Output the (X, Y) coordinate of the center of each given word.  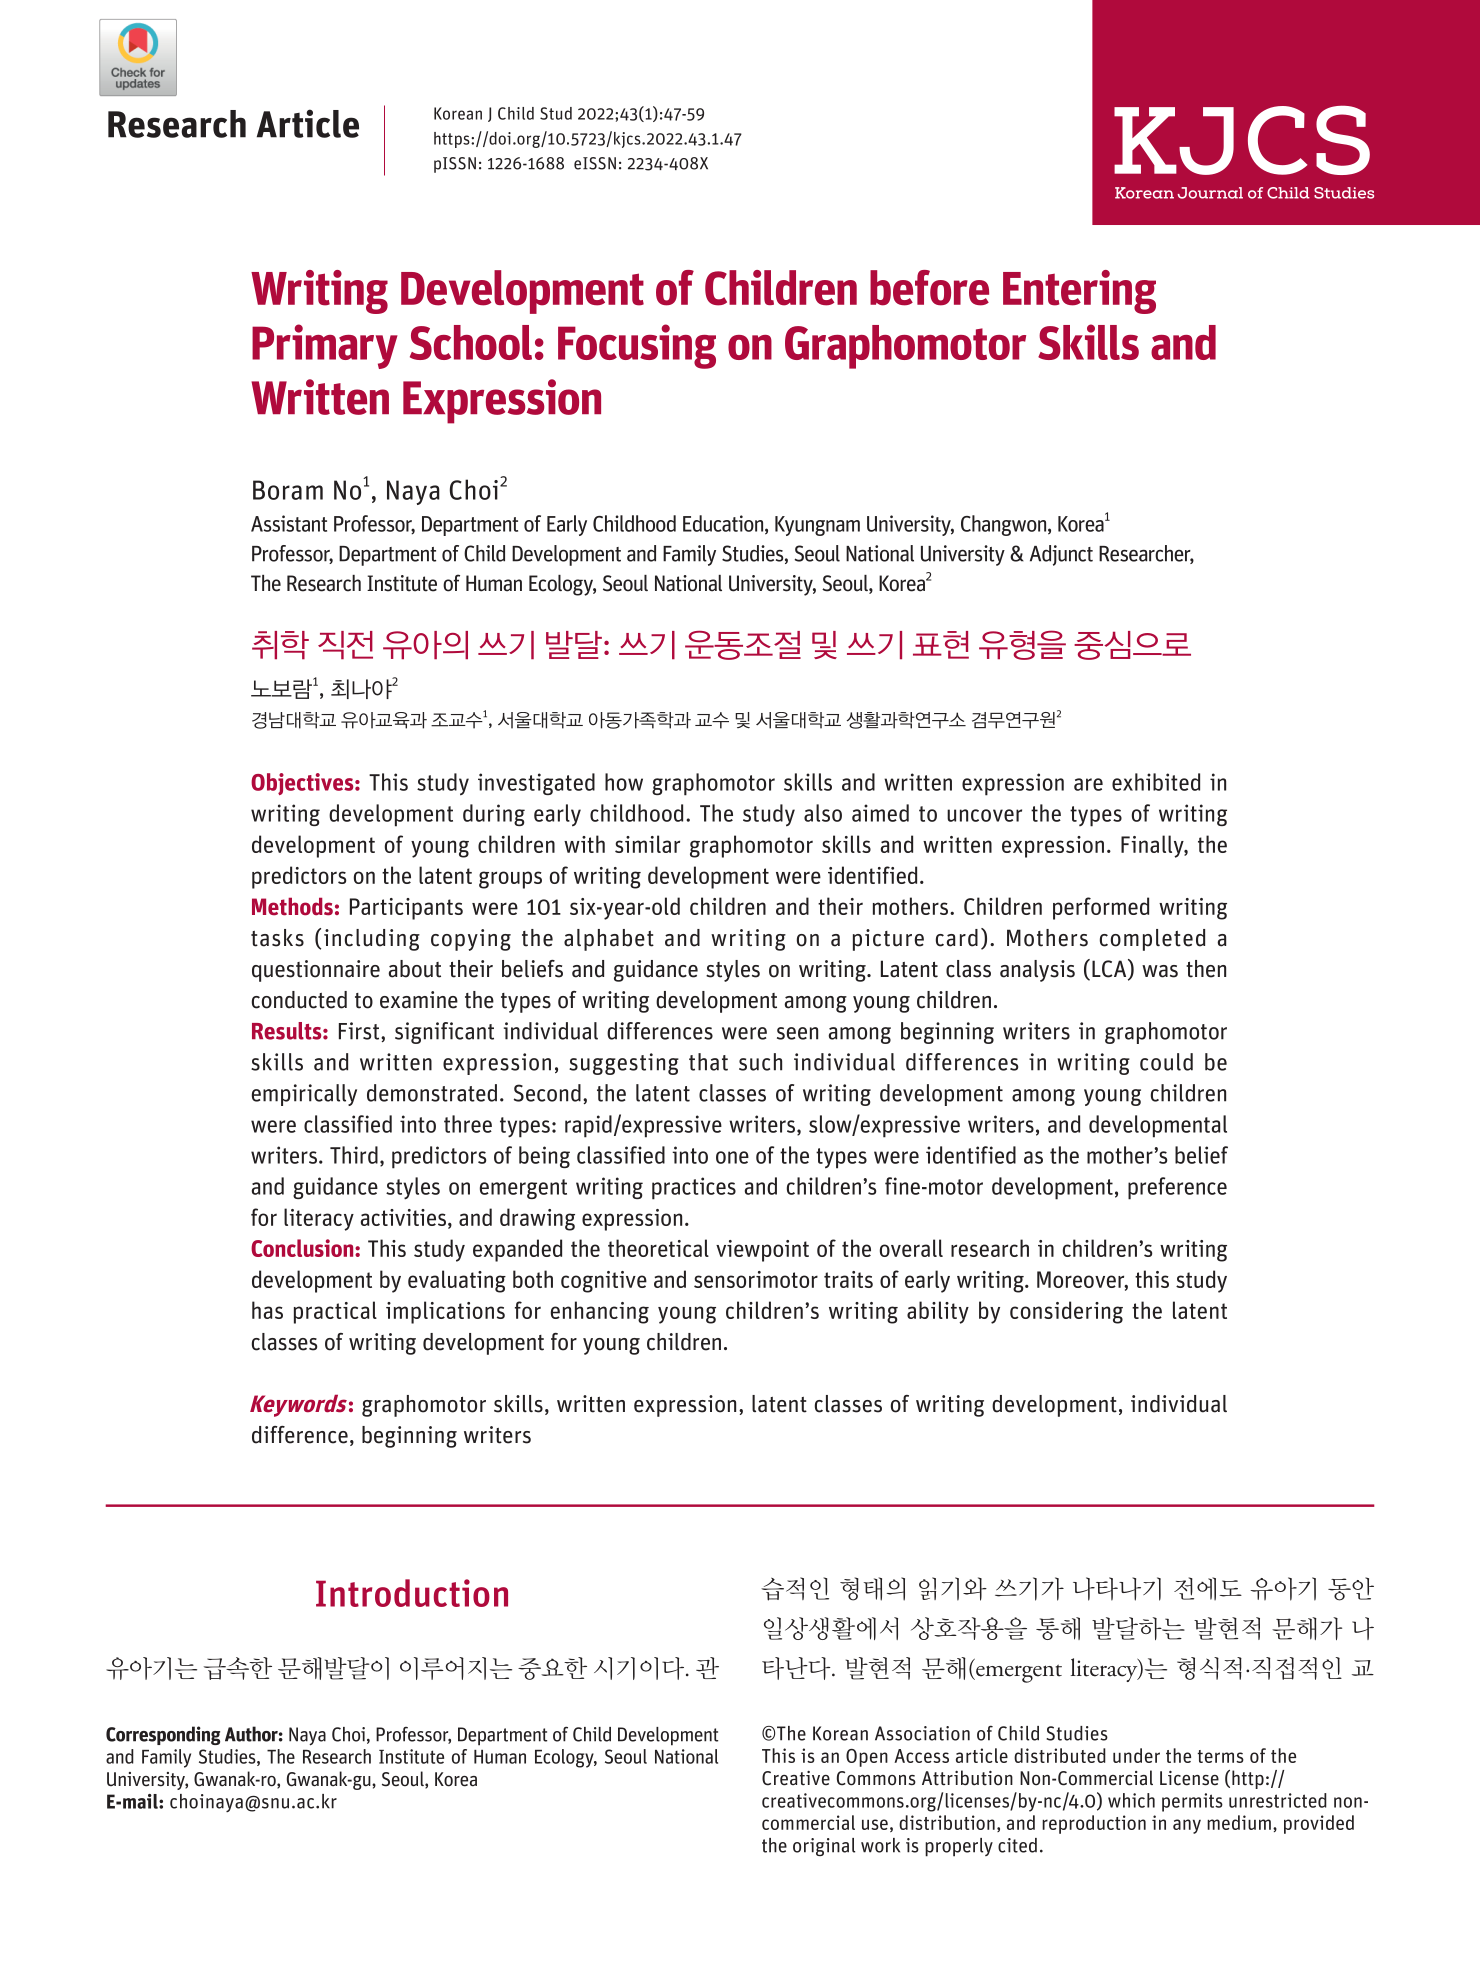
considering (1066, 1312)
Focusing (637, 346)
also (823, 813)
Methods (292, 907)
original (824, 1847)
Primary (325, 346)
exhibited (1156, 782)
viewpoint (762, 1251)
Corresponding (163, 1735)
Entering (1079, 292)
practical (335, 1312)
